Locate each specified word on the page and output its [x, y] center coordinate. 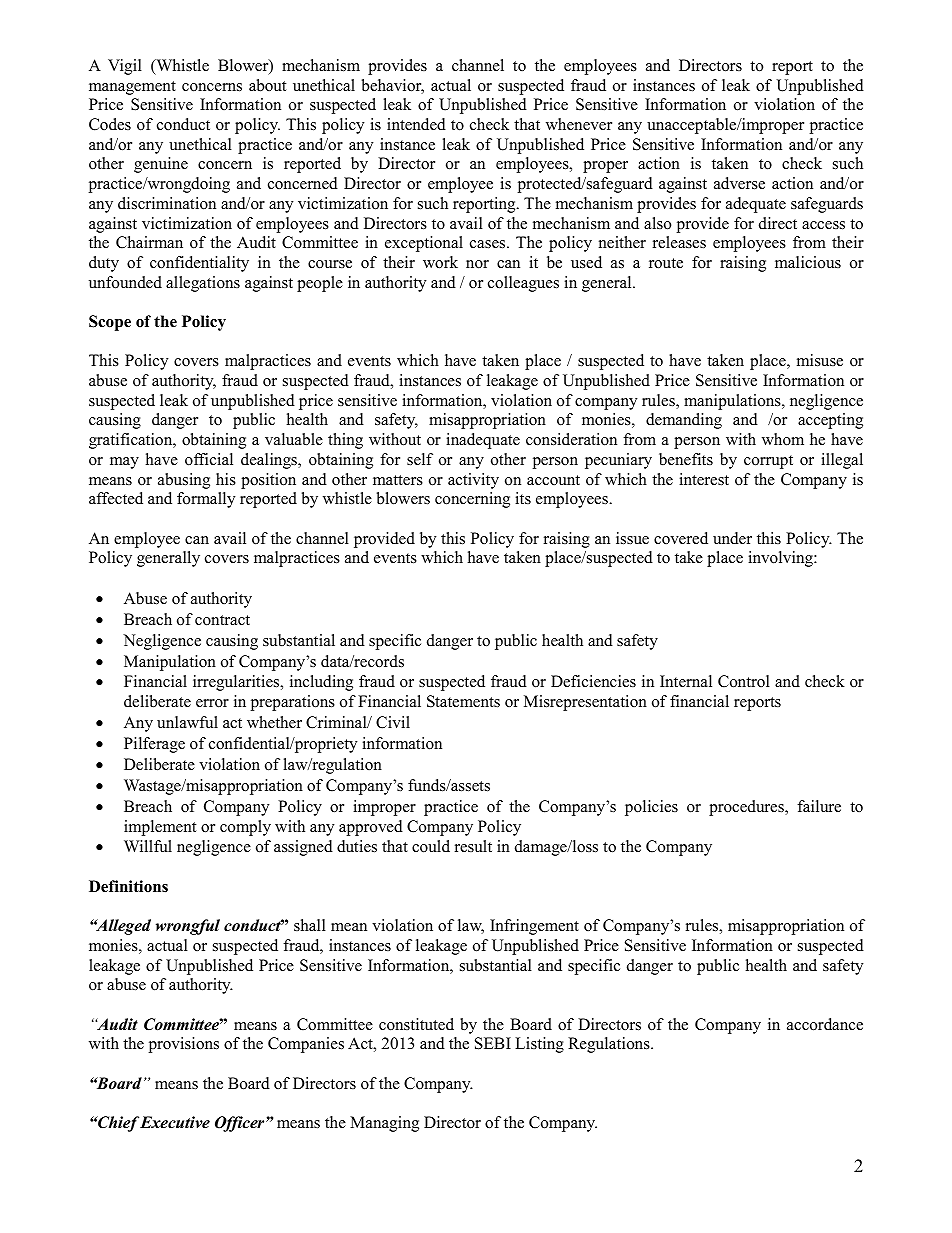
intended [416, 124]
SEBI [493, 1043]
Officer [241, 1124]
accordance [825, 1024]
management [132, 88]
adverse [739, 183]
